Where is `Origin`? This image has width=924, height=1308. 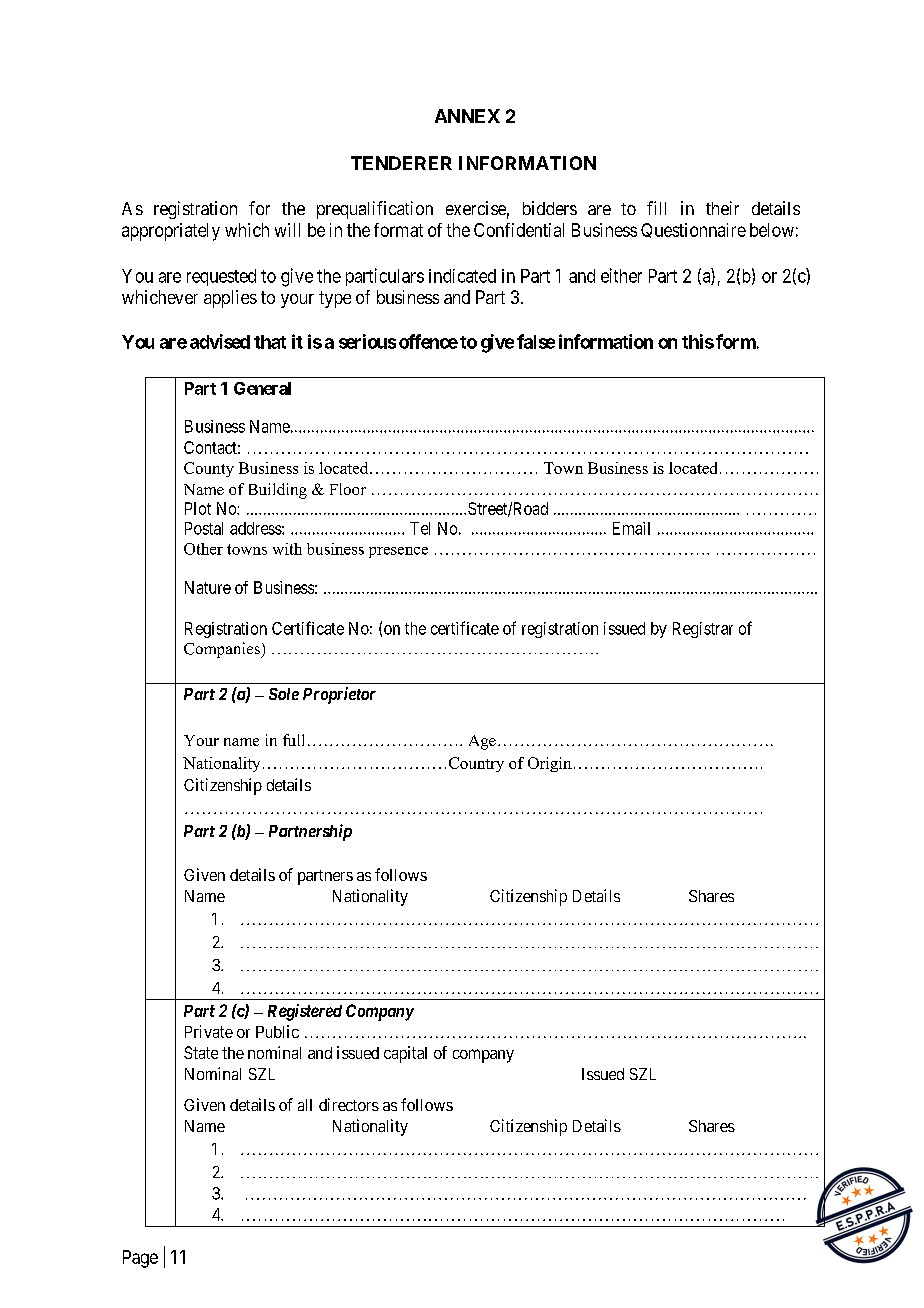 Origin is located at coordinates (550, 764).
